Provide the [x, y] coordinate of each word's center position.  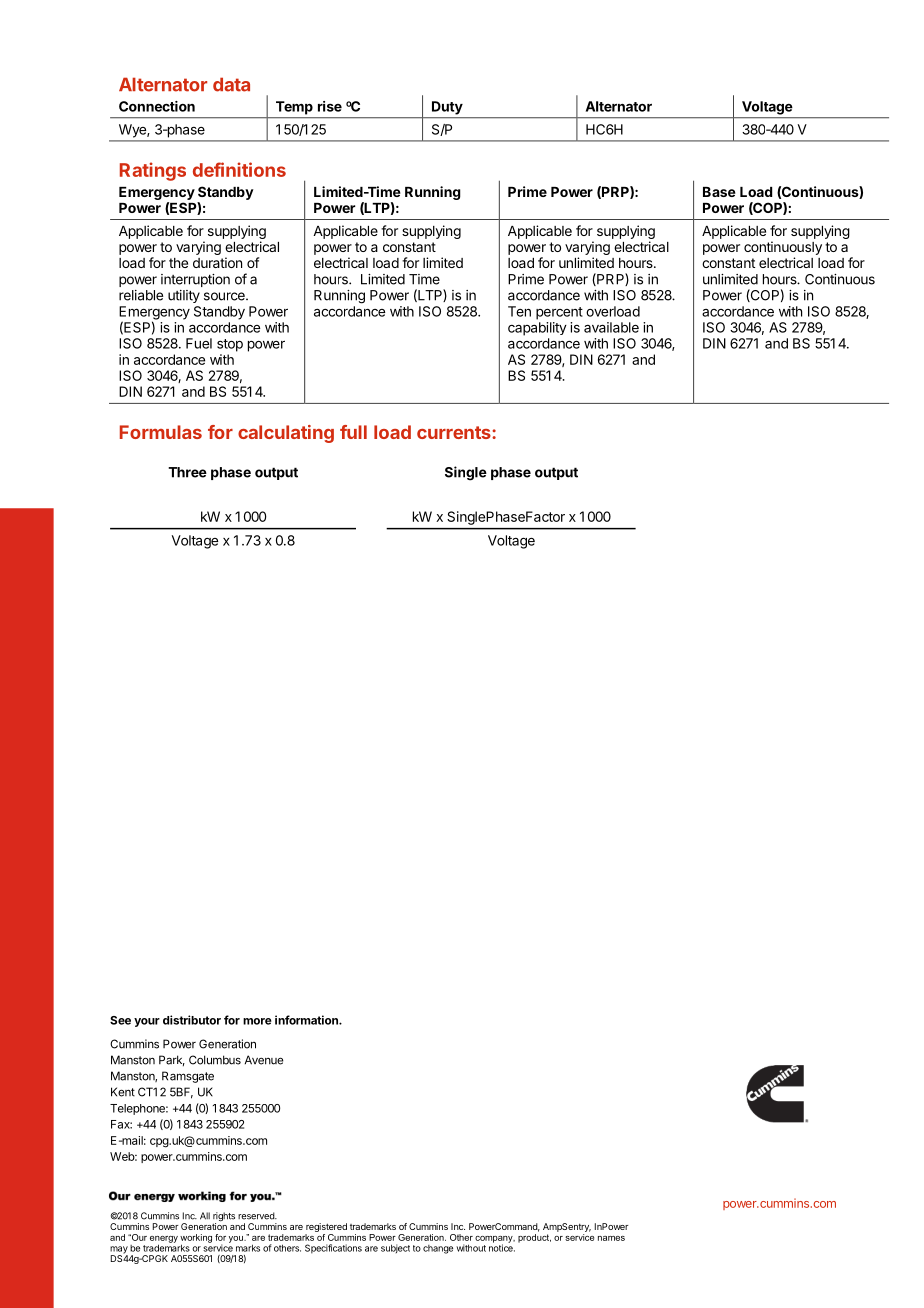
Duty [447, 108]
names [611, 1238]
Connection [157, 106]
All [205, 1216]
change [438, 1249]
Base [719, 192]
